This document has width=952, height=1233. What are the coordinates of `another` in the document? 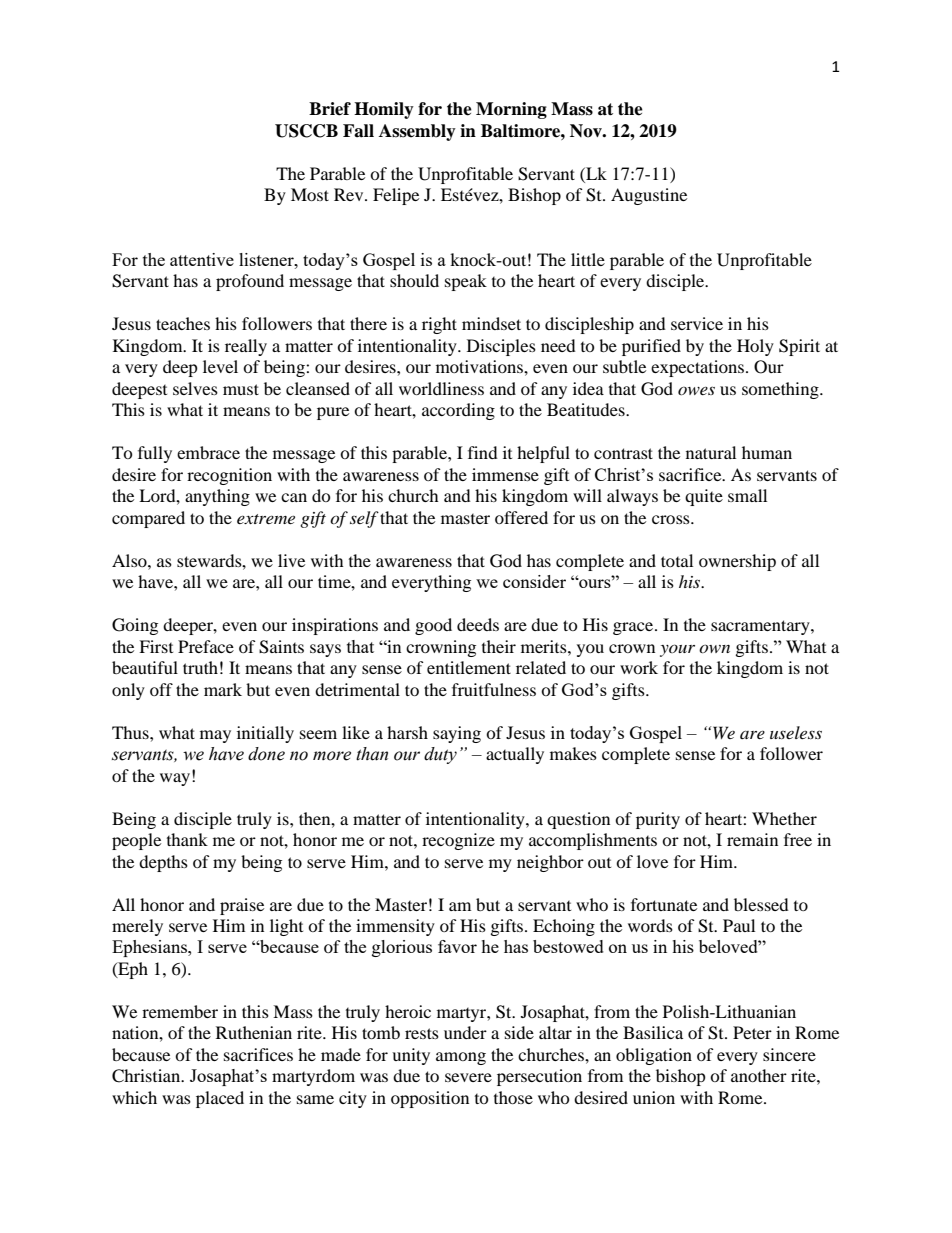 It's located at (759, 1075).
